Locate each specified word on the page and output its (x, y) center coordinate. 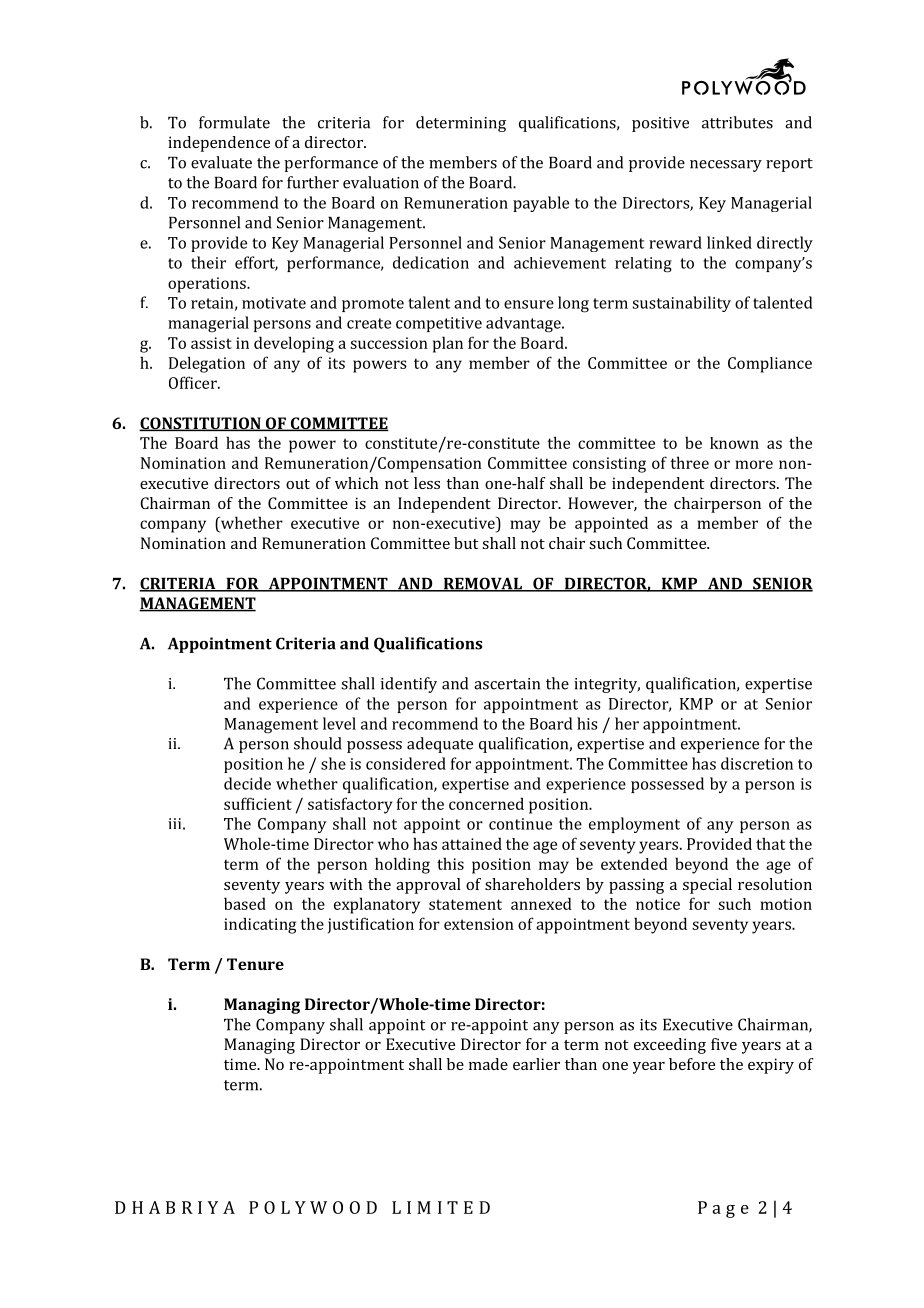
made (488, 1064)
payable (541, 204)
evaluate (221, 162)
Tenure (255, 964)
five (724, 1044)
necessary (726, 166)
